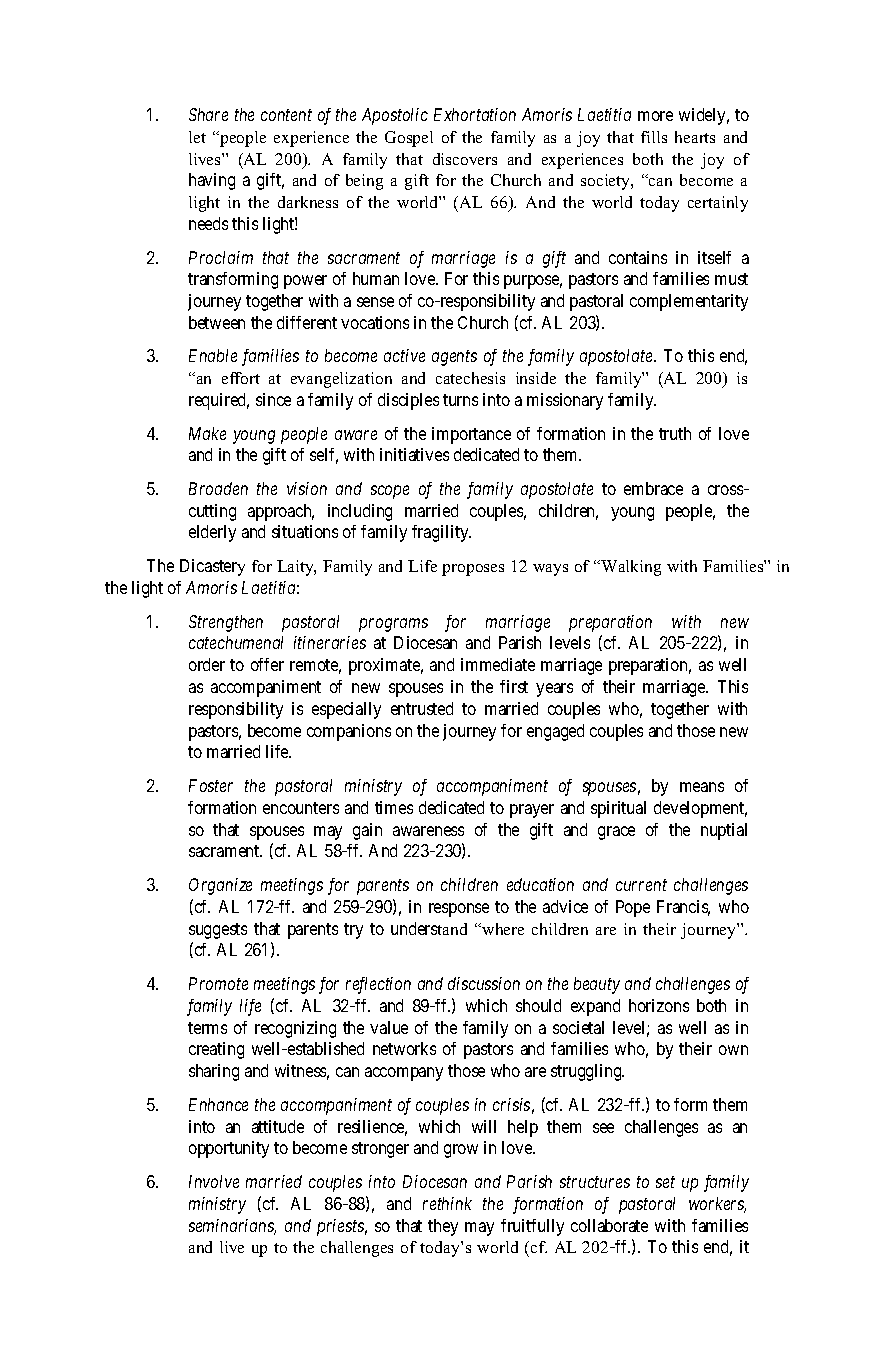 Image resolution: width=896 pixels, height=1371 pixels. I want to click on fills, so click(654, 137).
